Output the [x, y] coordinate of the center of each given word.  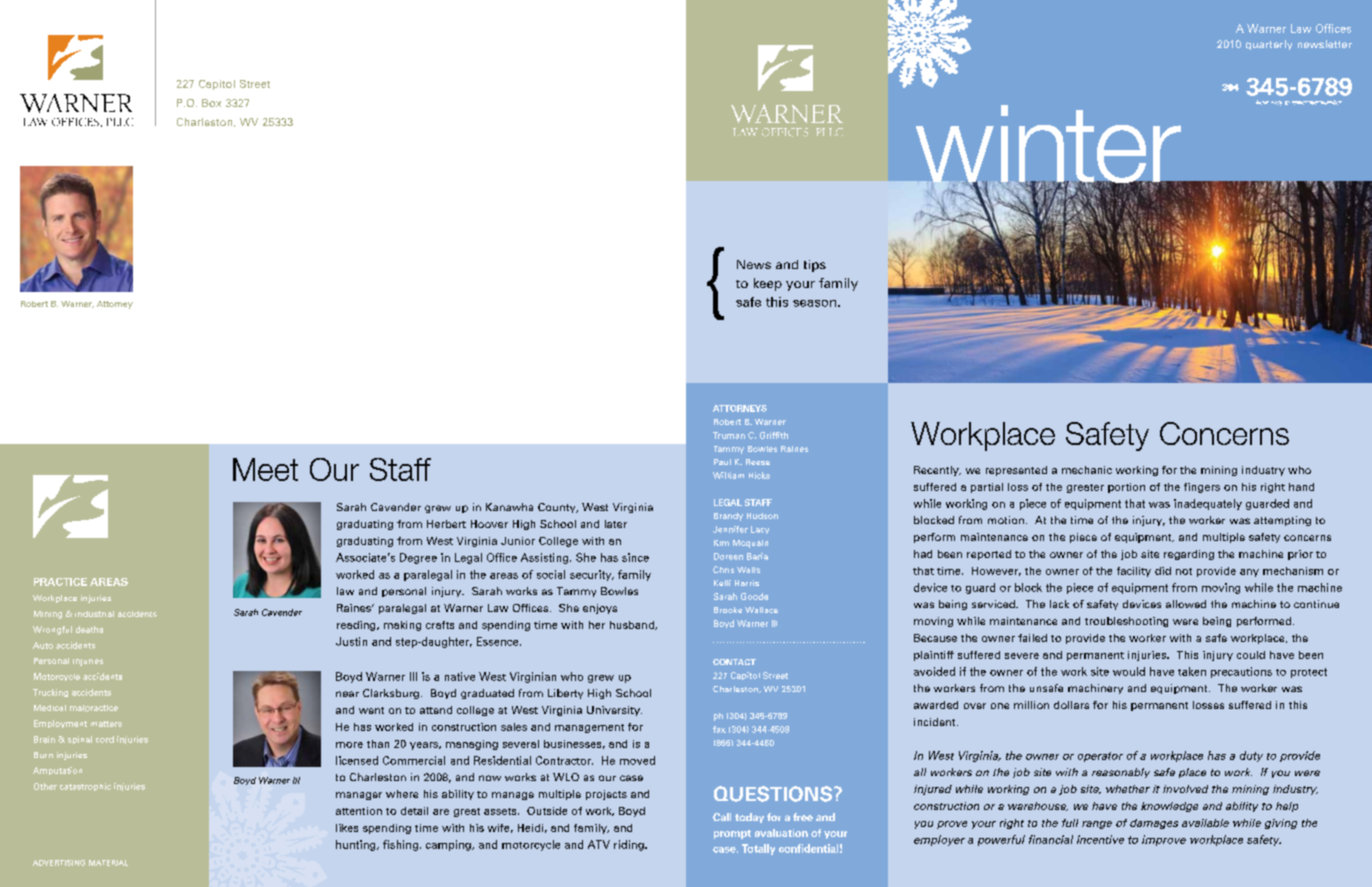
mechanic [1087, 470]
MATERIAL [108, 863]
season [814, 303]
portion [1126, 488]
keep [768, 284]
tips [815, 266]
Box [211, 103]
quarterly [1269, 45]
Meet [265, 469]
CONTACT [734, 662]
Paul [722, 462]
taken [1192, 671]
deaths [89, 629]
